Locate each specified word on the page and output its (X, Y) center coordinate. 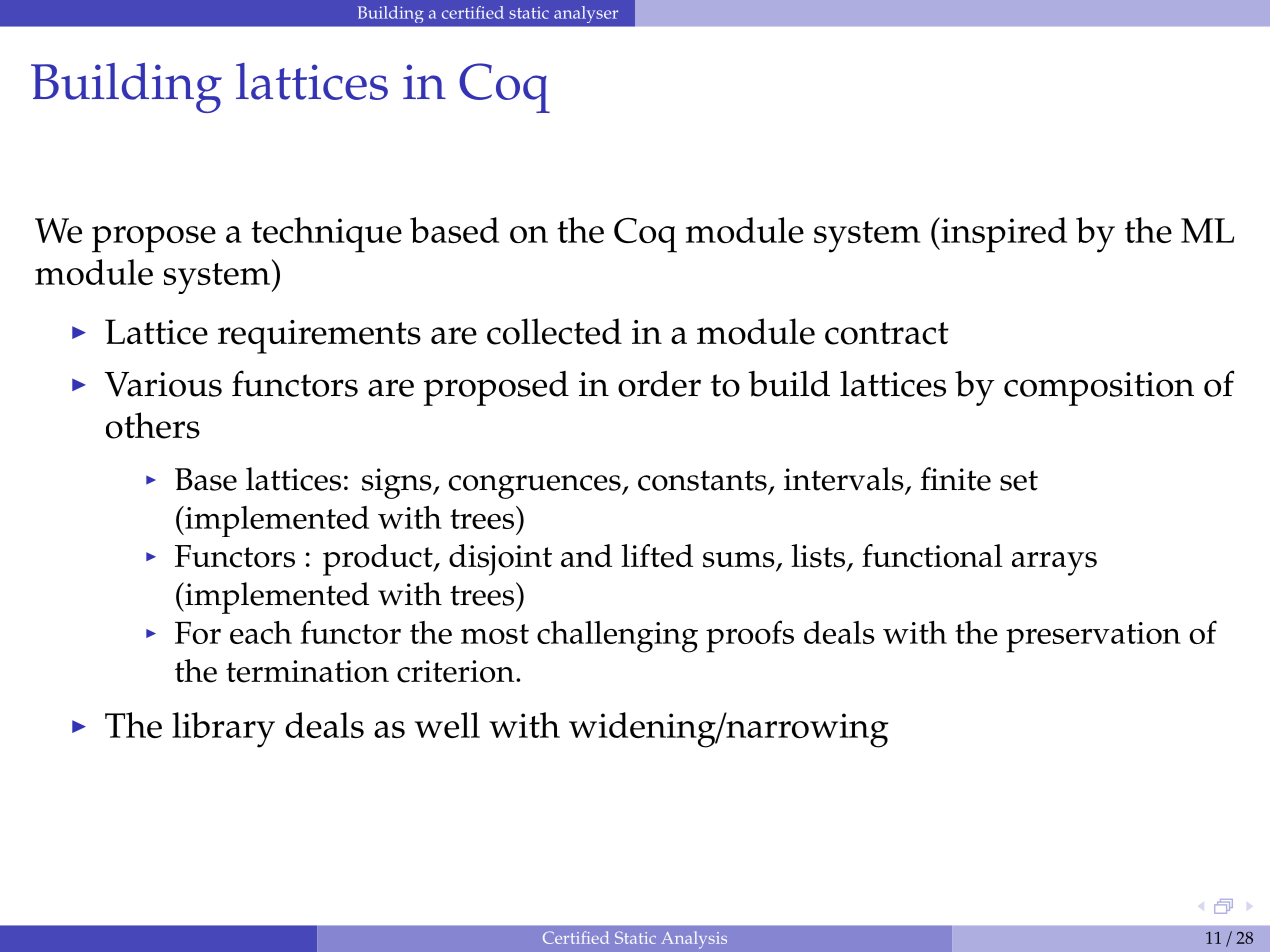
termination (307, 671)
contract (887, 333)
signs (398, 483)
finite (955, 479)
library (223, 730)
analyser (586, 14)
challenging (617, 637)
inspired (1003, 235)
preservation (1093, 637)
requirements (319, 337)
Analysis (694, 940)
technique (326, 235)
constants (702, 480)
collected (554, 331)
